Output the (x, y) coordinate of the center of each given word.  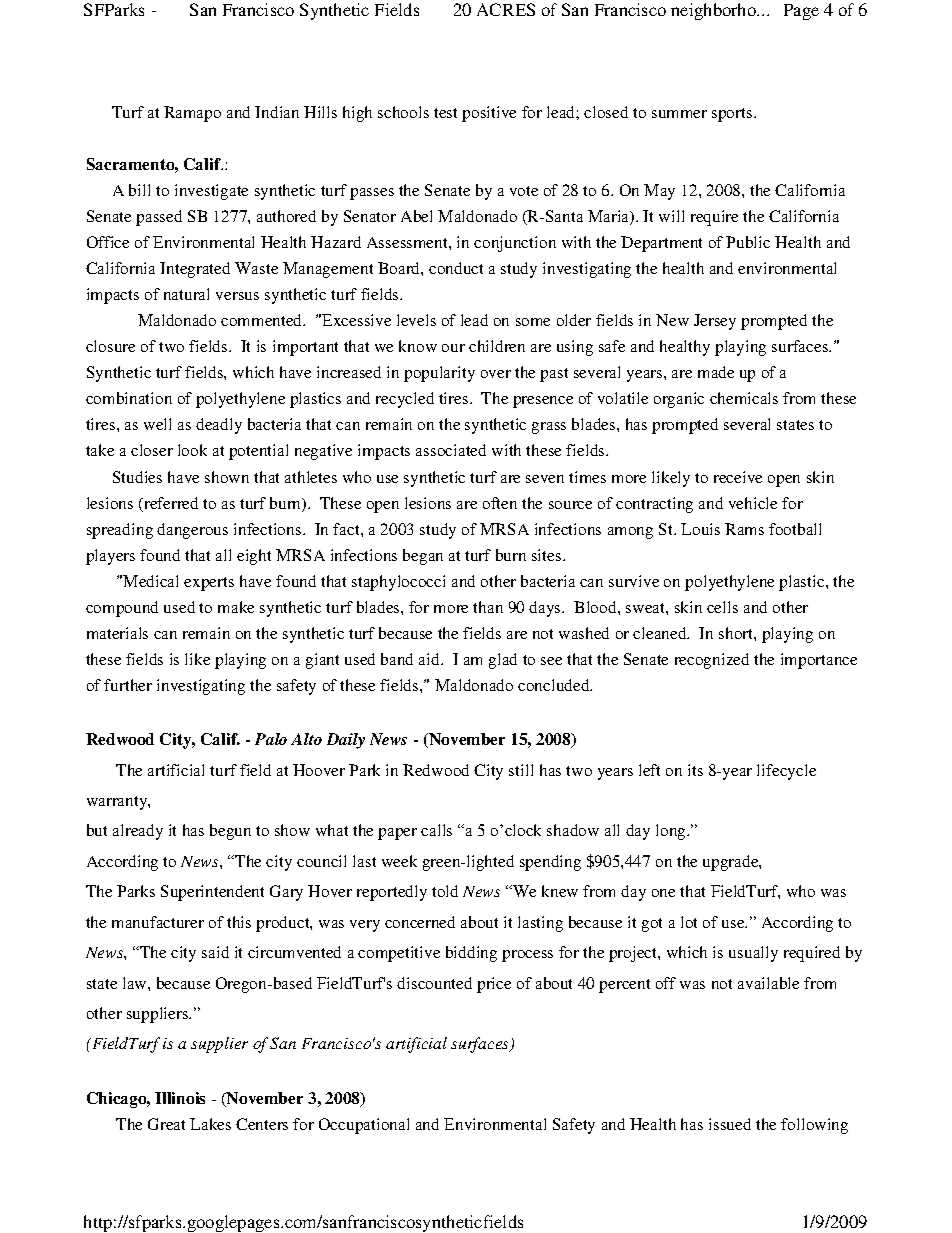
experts (209, 584)
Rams (744, 529)
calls (436, 830)
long (672, 832)
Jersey (715, 322)
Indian (277, 112)
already (138, 832)
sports (733, 115)
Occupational (364, 1126)
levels (416, 320)
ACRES (506, 9)
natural (186, 294)
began (423, 557)
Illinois (180, 1098)
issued (730, 1124)
